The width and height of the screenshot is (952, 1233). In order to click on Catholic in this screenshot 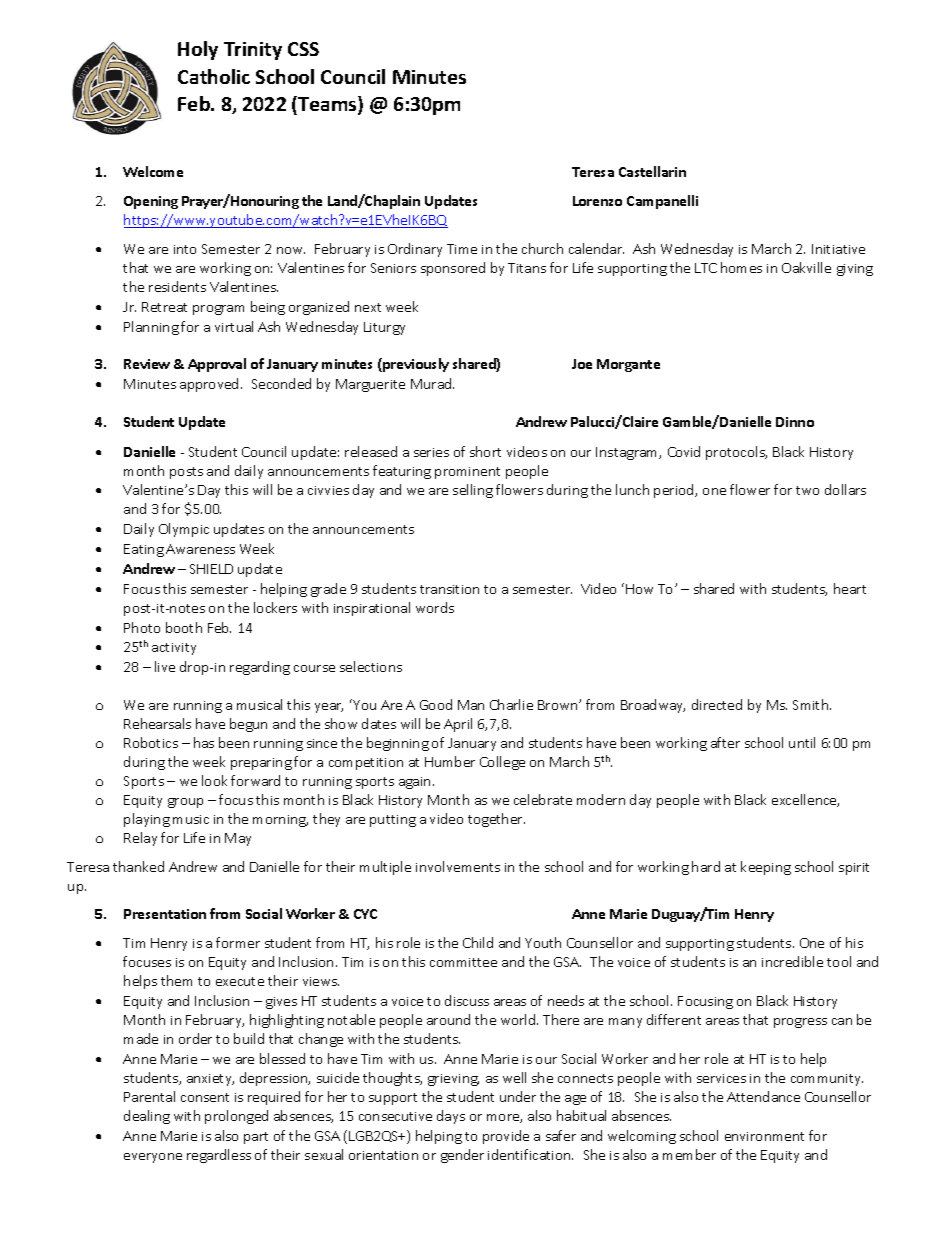, I will do `click(214, 76)`.
